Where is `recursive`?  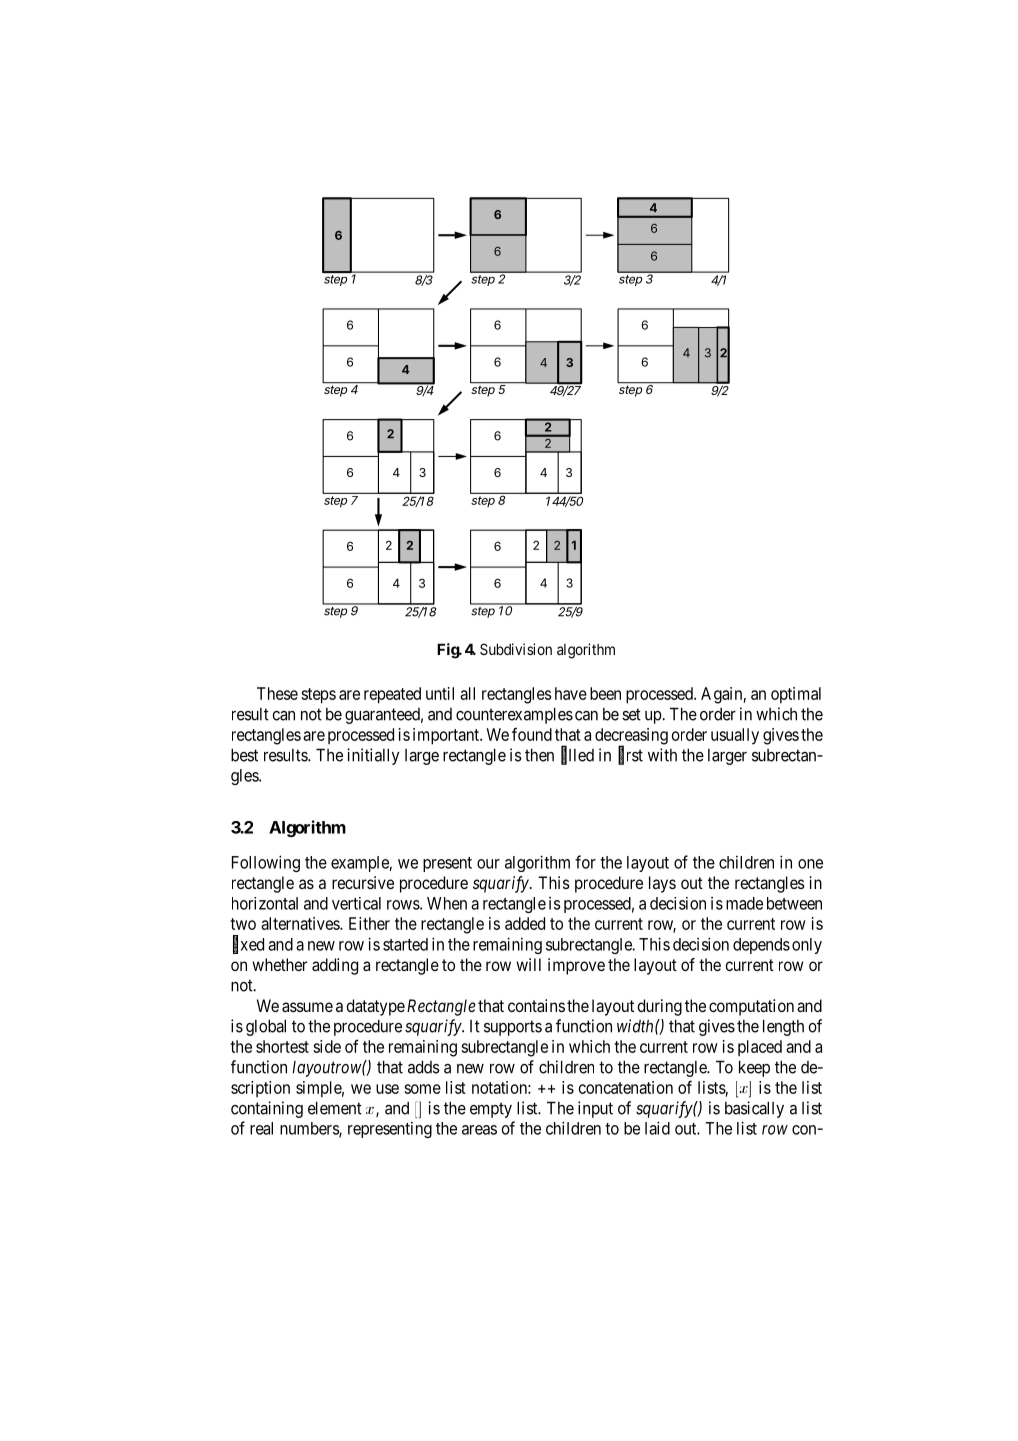 recursive is located at coordinates (363, 882).
